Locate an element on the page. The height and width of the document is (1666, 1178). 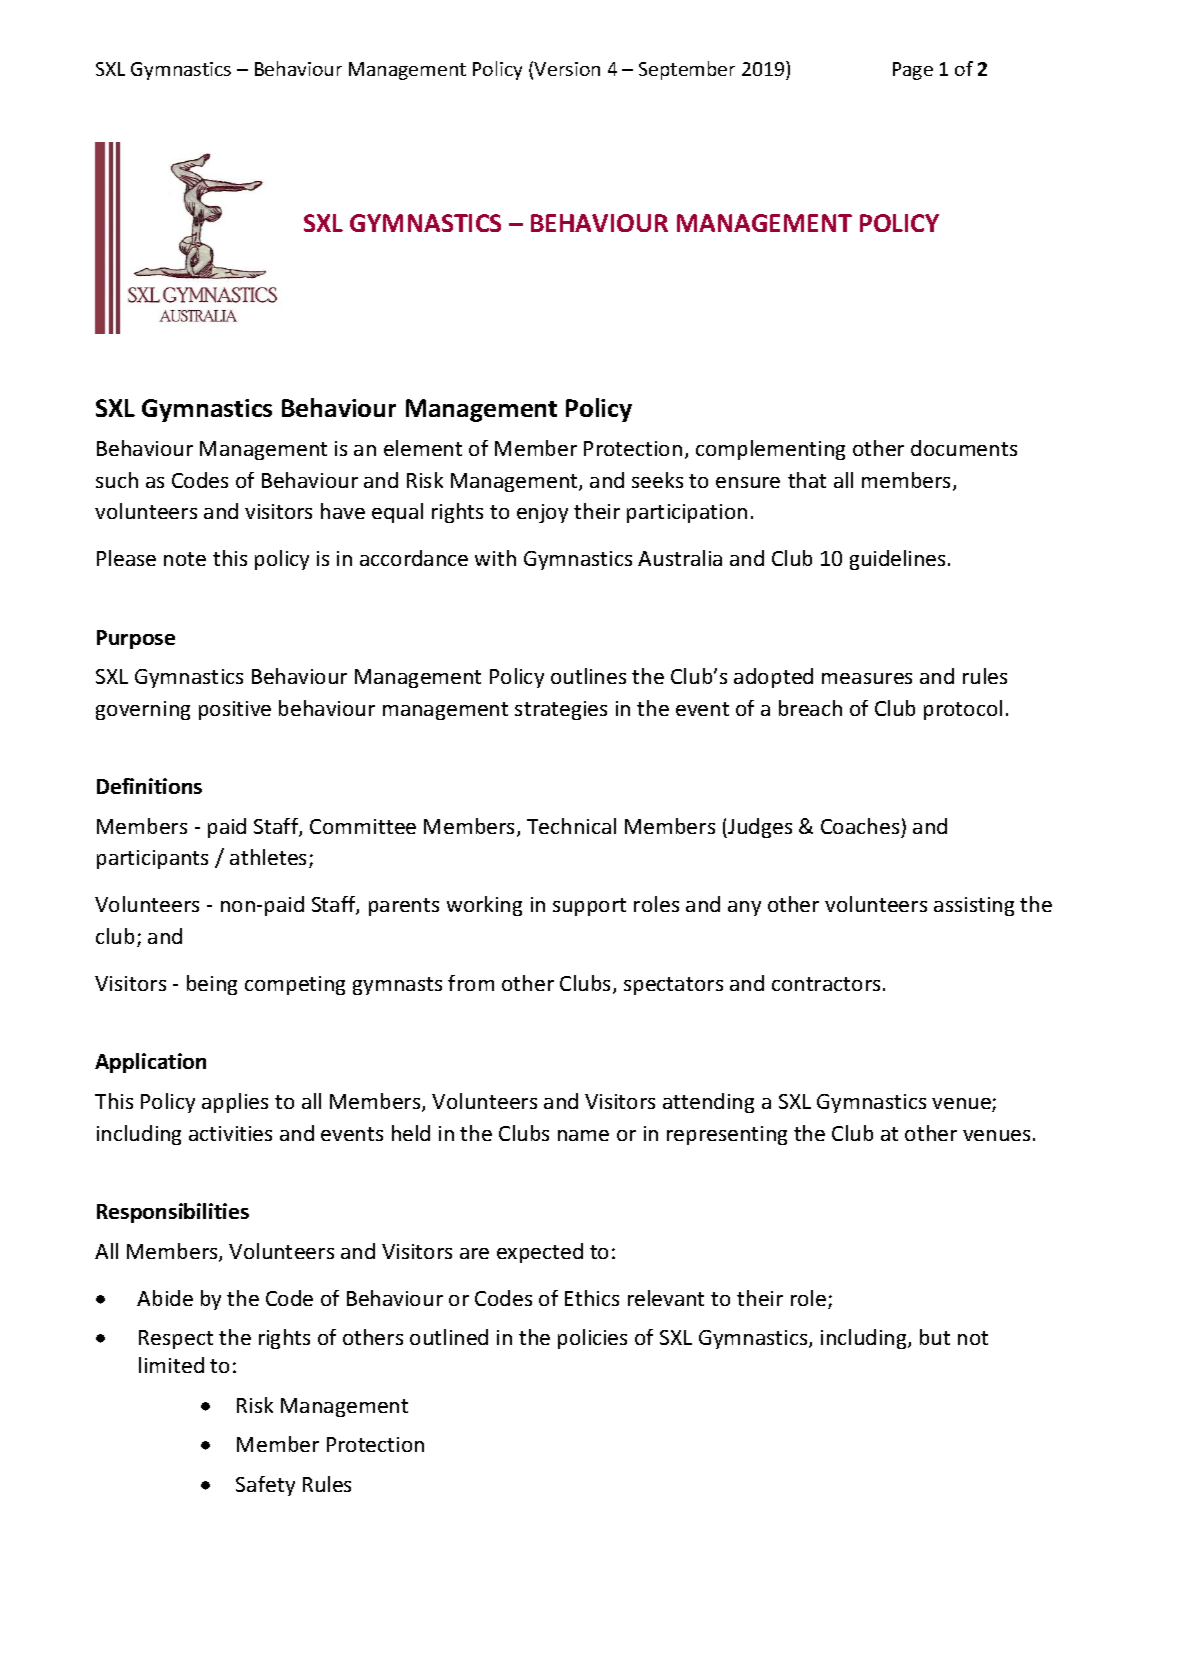
Page is located at coordinates (913, 71).
